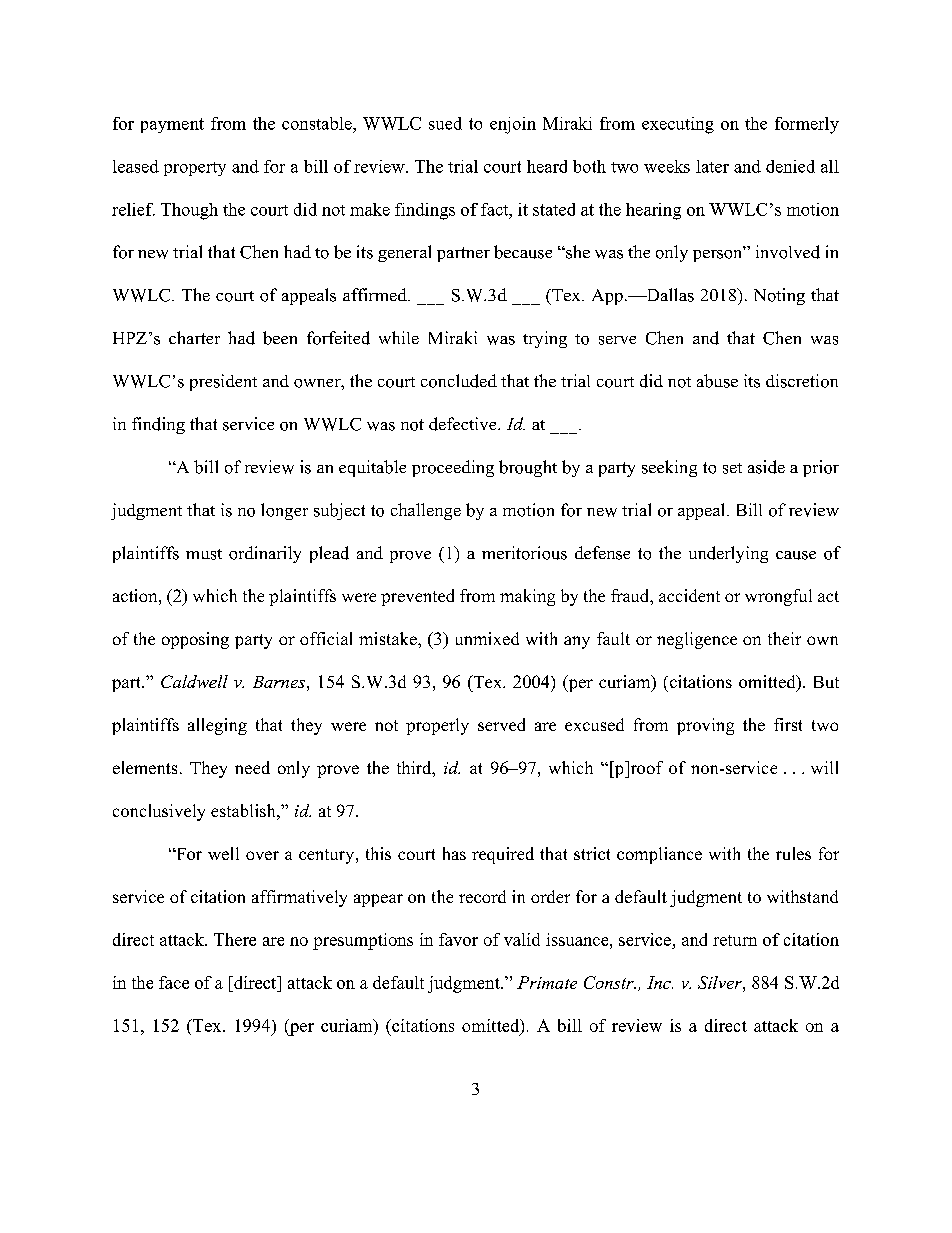 The height and width of the document is (1233, 952). Describe the element at coordinates (458, 939) in the document. I see `favor` at that location.
